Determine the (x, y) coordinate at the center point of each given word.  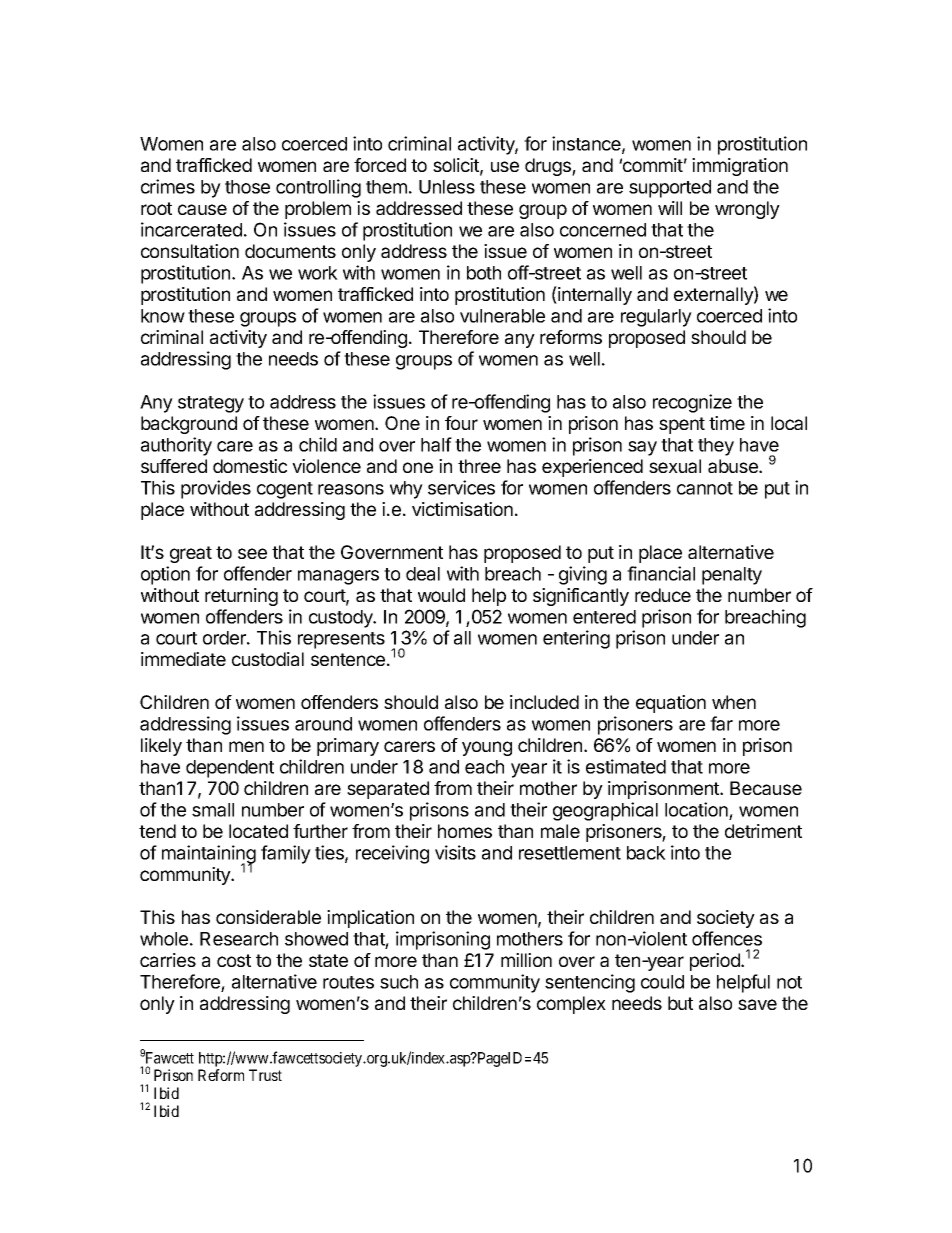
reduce (663, 595)
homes (465, 831)
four (461, 423)
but (680, 1003)
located (258, 831)
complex (571, 1005)
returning (241, 597)
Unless (447, 187)
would (441, 595)
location (696, 809)
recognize (692, 403)
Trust (265, 1075)
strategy (211, 404)
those (247, 187)
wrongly (747, 210)
